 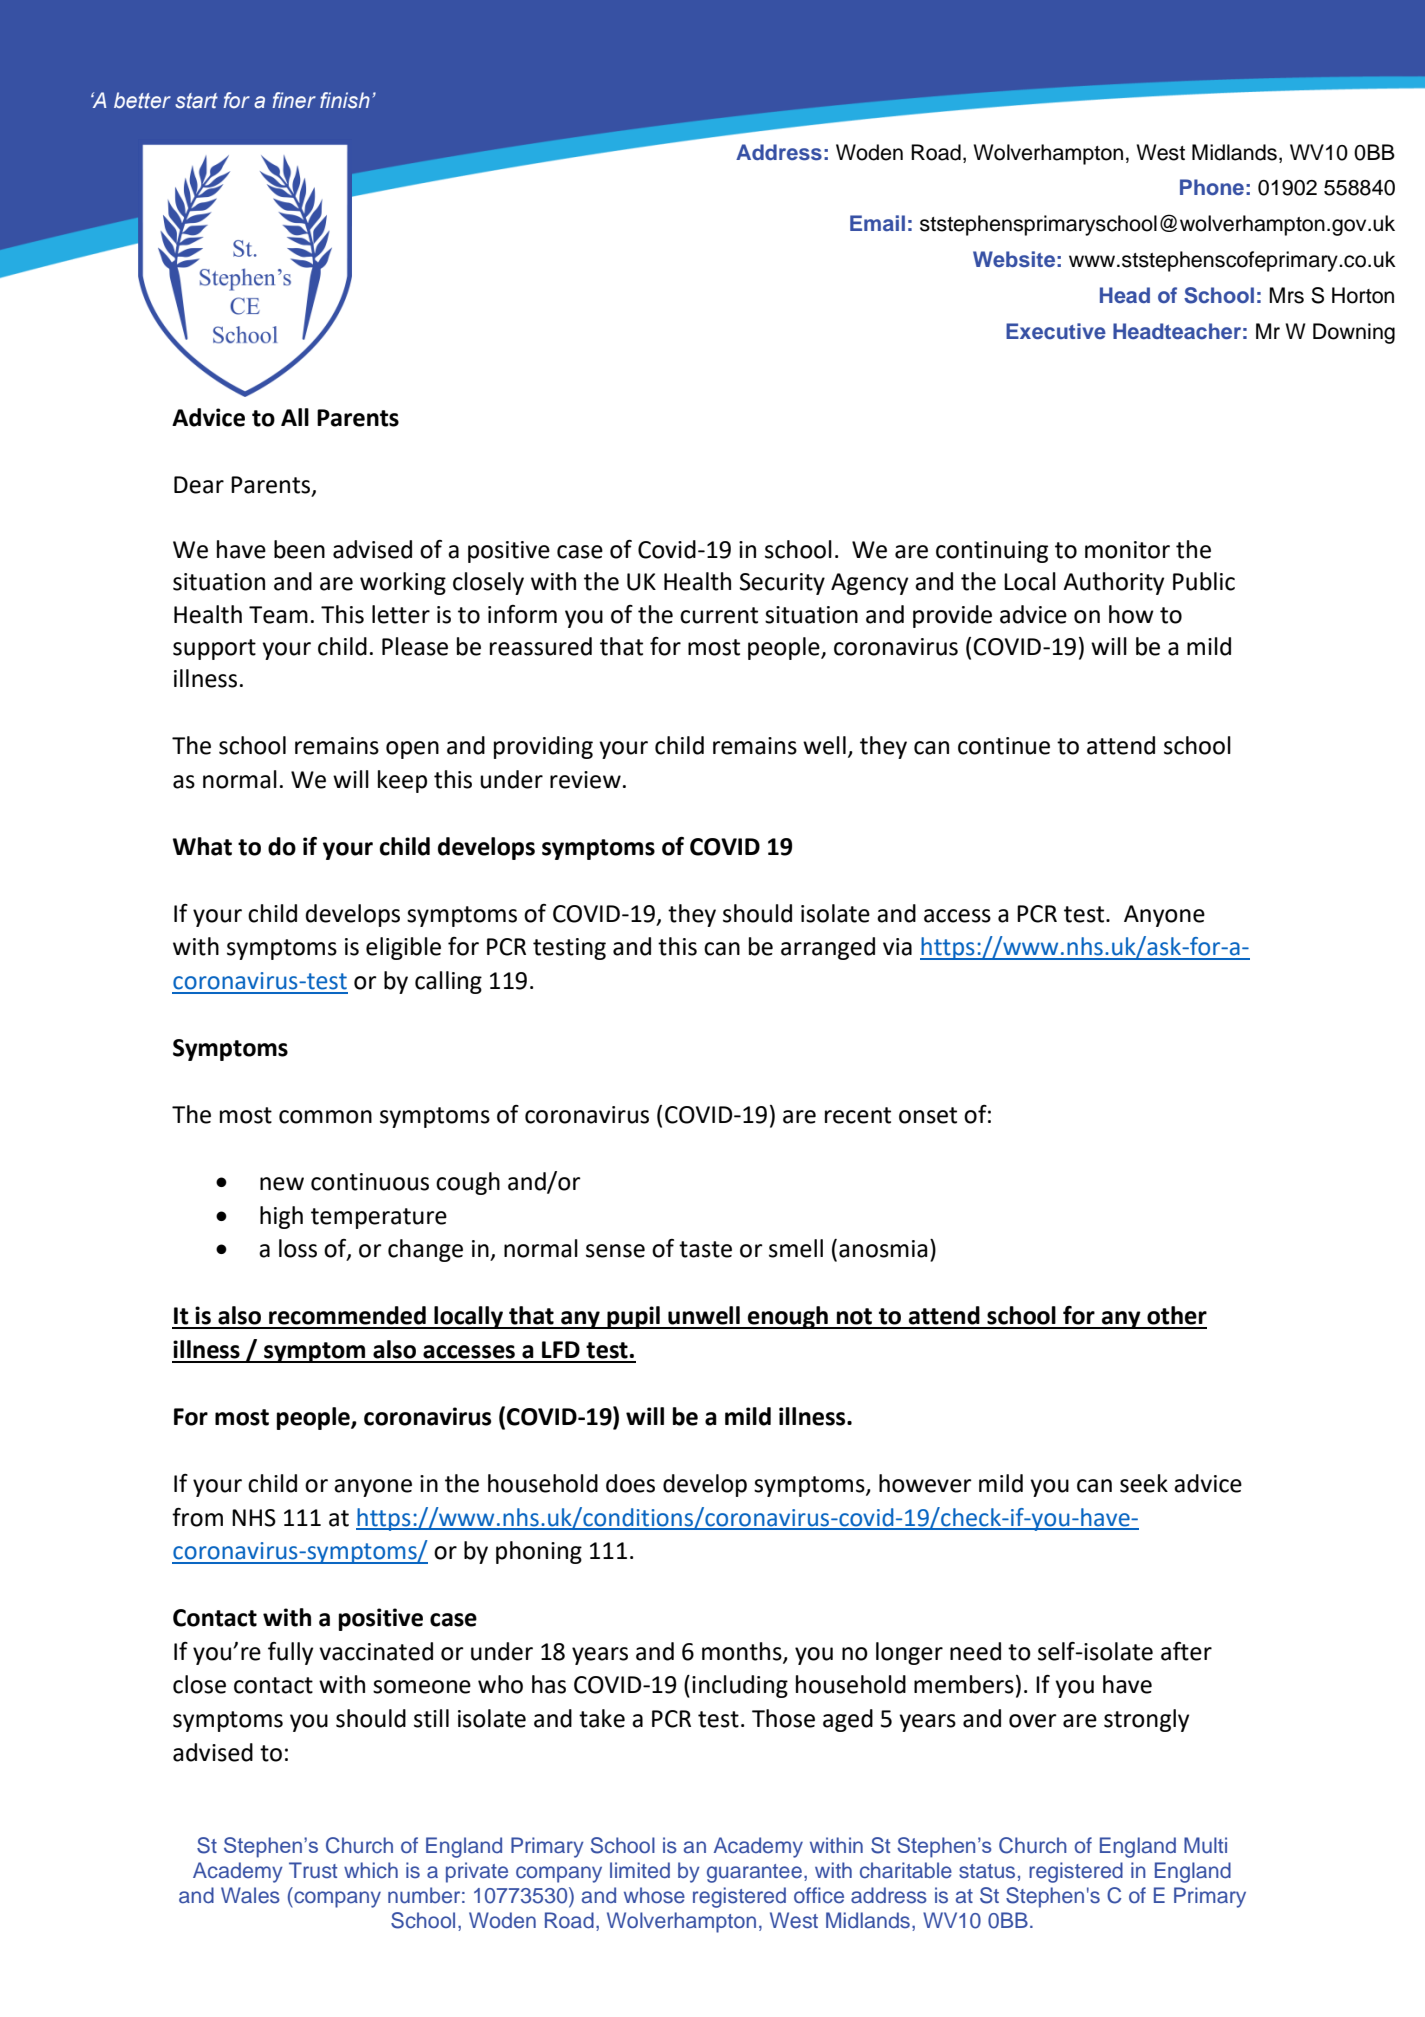 What do you see at coordinates (1204, 581) in the screenshot?
I see `Public` at bounding box center [1204, 581].
